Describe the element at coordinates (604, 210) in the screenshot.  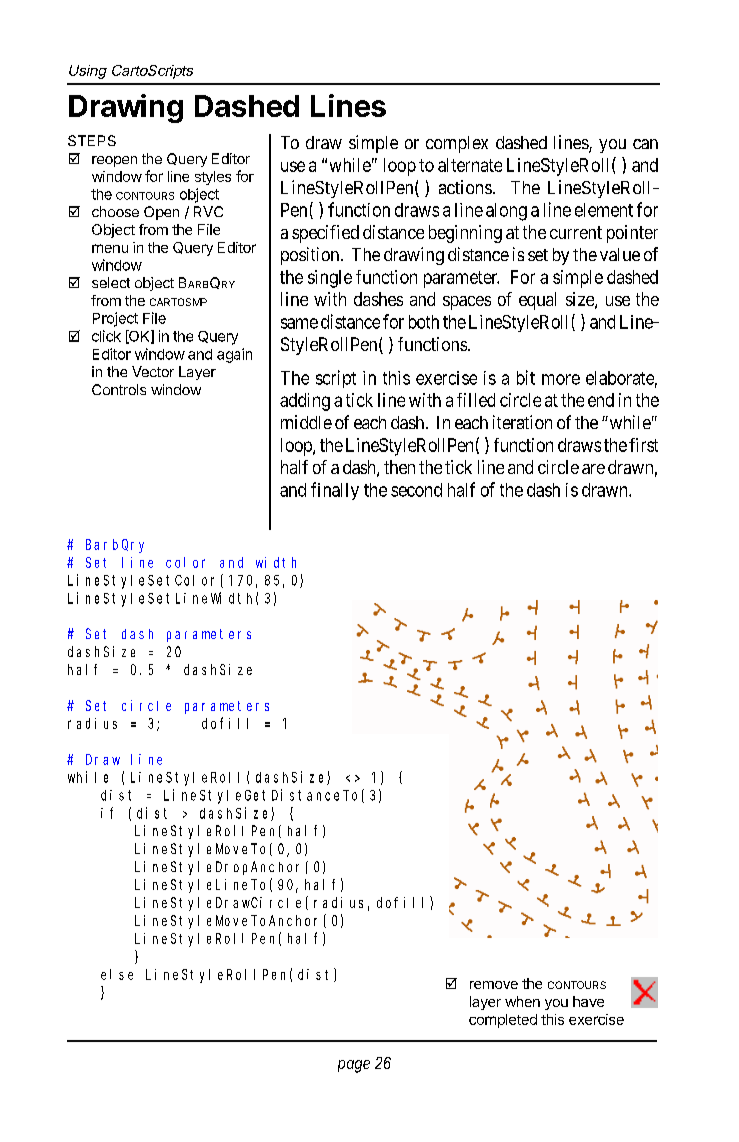
I see `element` at that location.
